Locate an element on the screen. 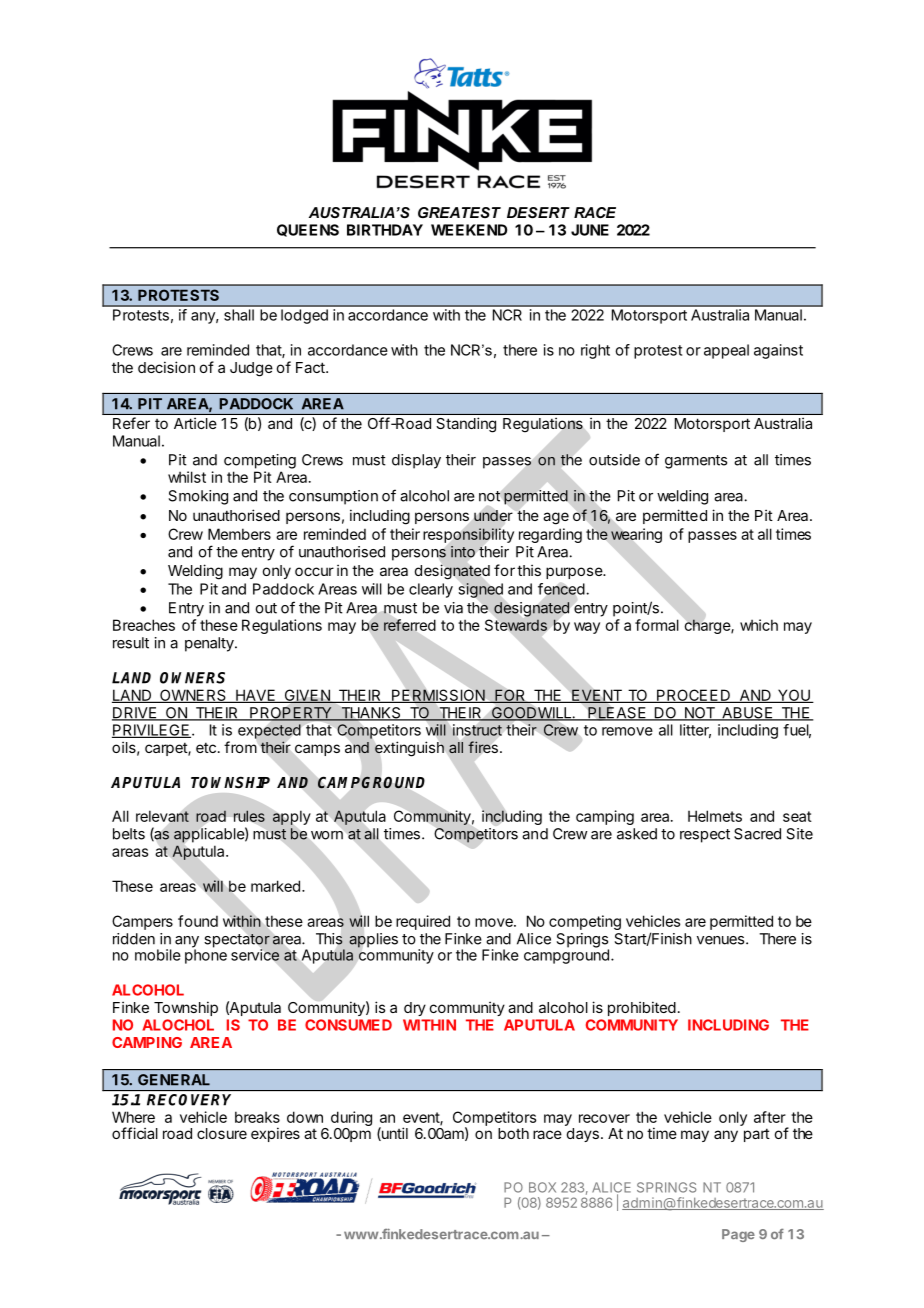 The image size is (924, 1308). QUEENS is located at coordinates (308, 230).
